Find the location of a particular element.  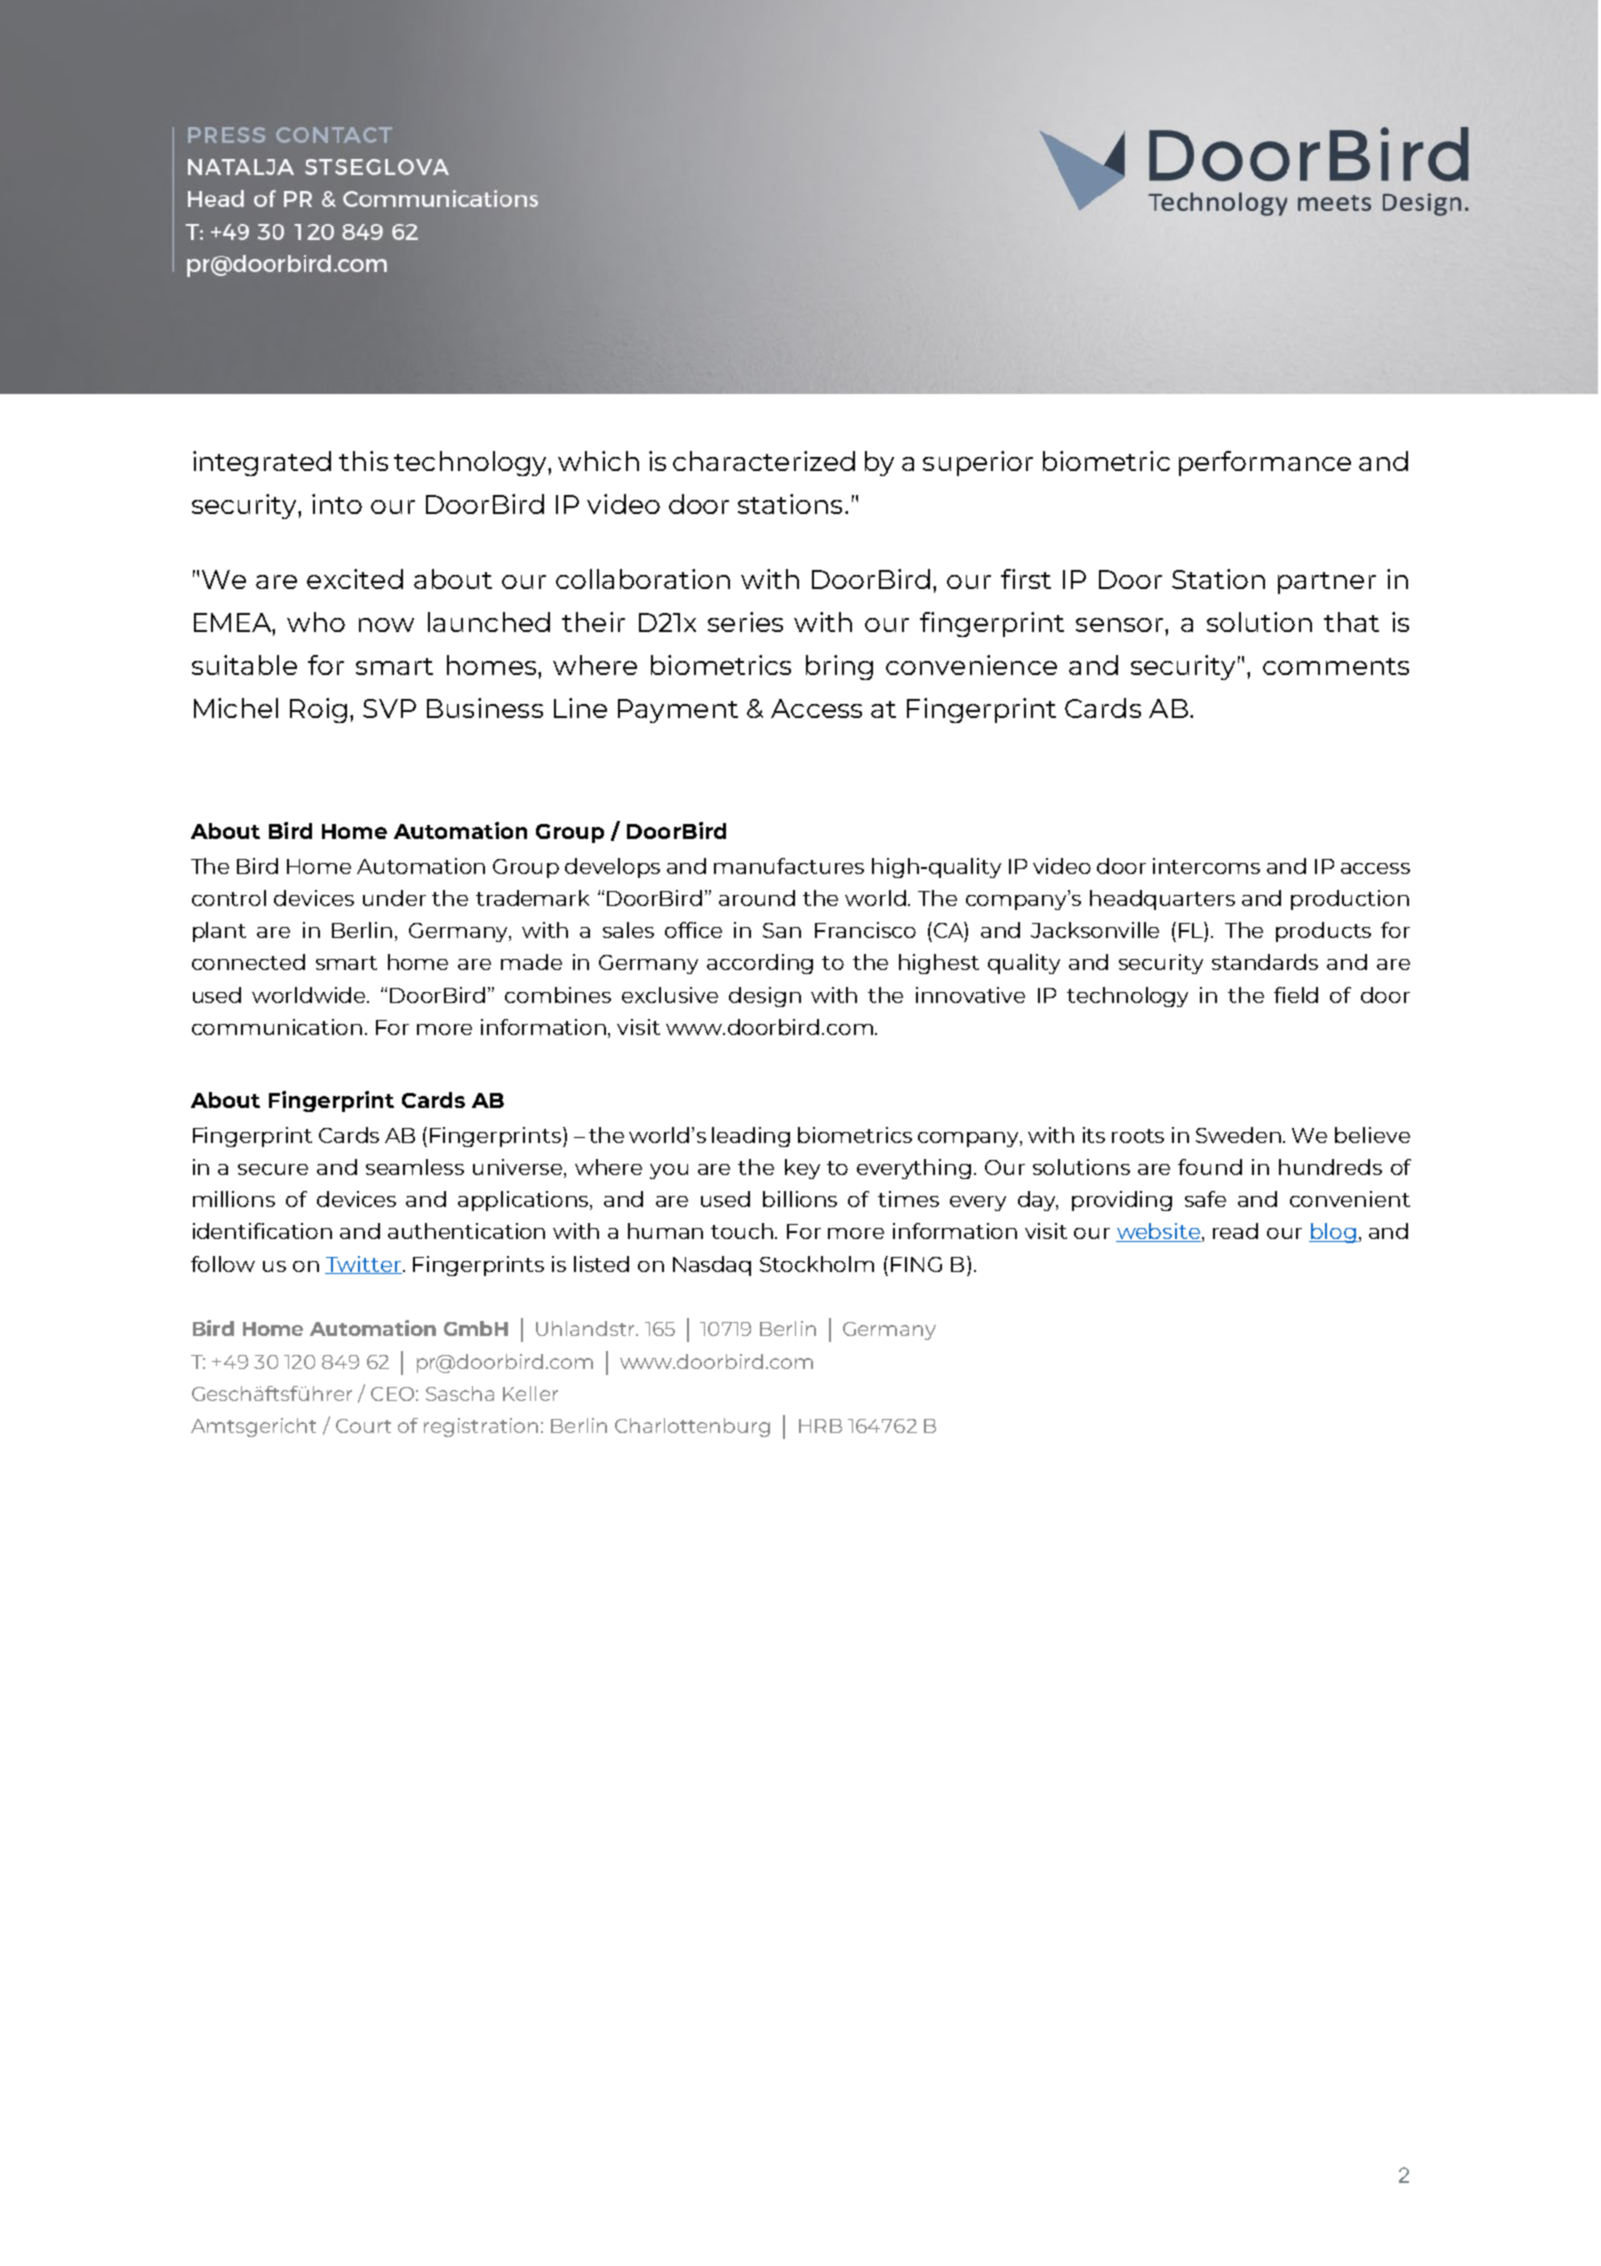

characterized is located at coordinates (764, 461).
